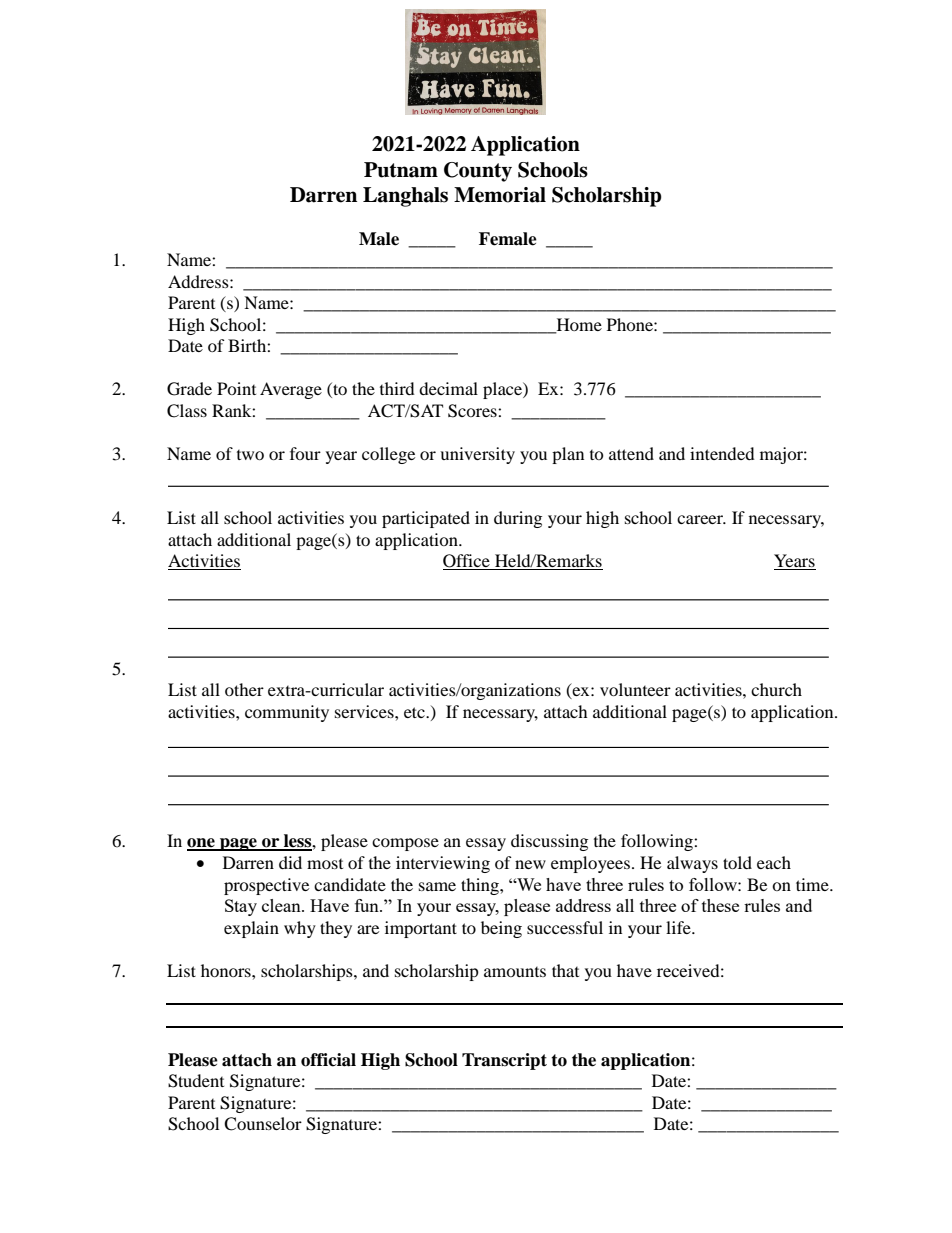 Image resolution: width=952 pixels, height=1233 pixels. I want to click on during, so click(518, 519).
